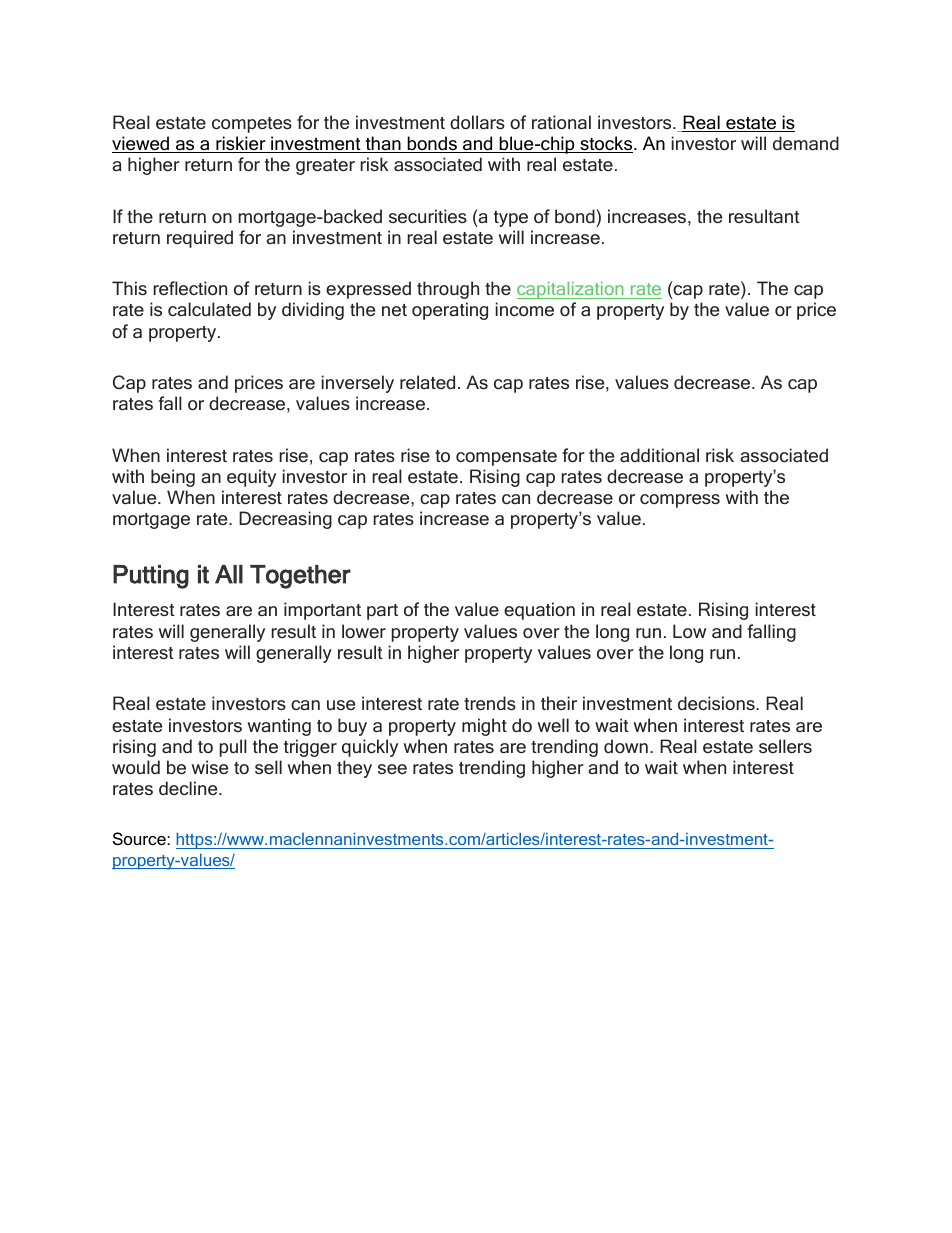  Describe the element at coordinates (717, 703) in the screenshot. I see `decisions` at that location.
